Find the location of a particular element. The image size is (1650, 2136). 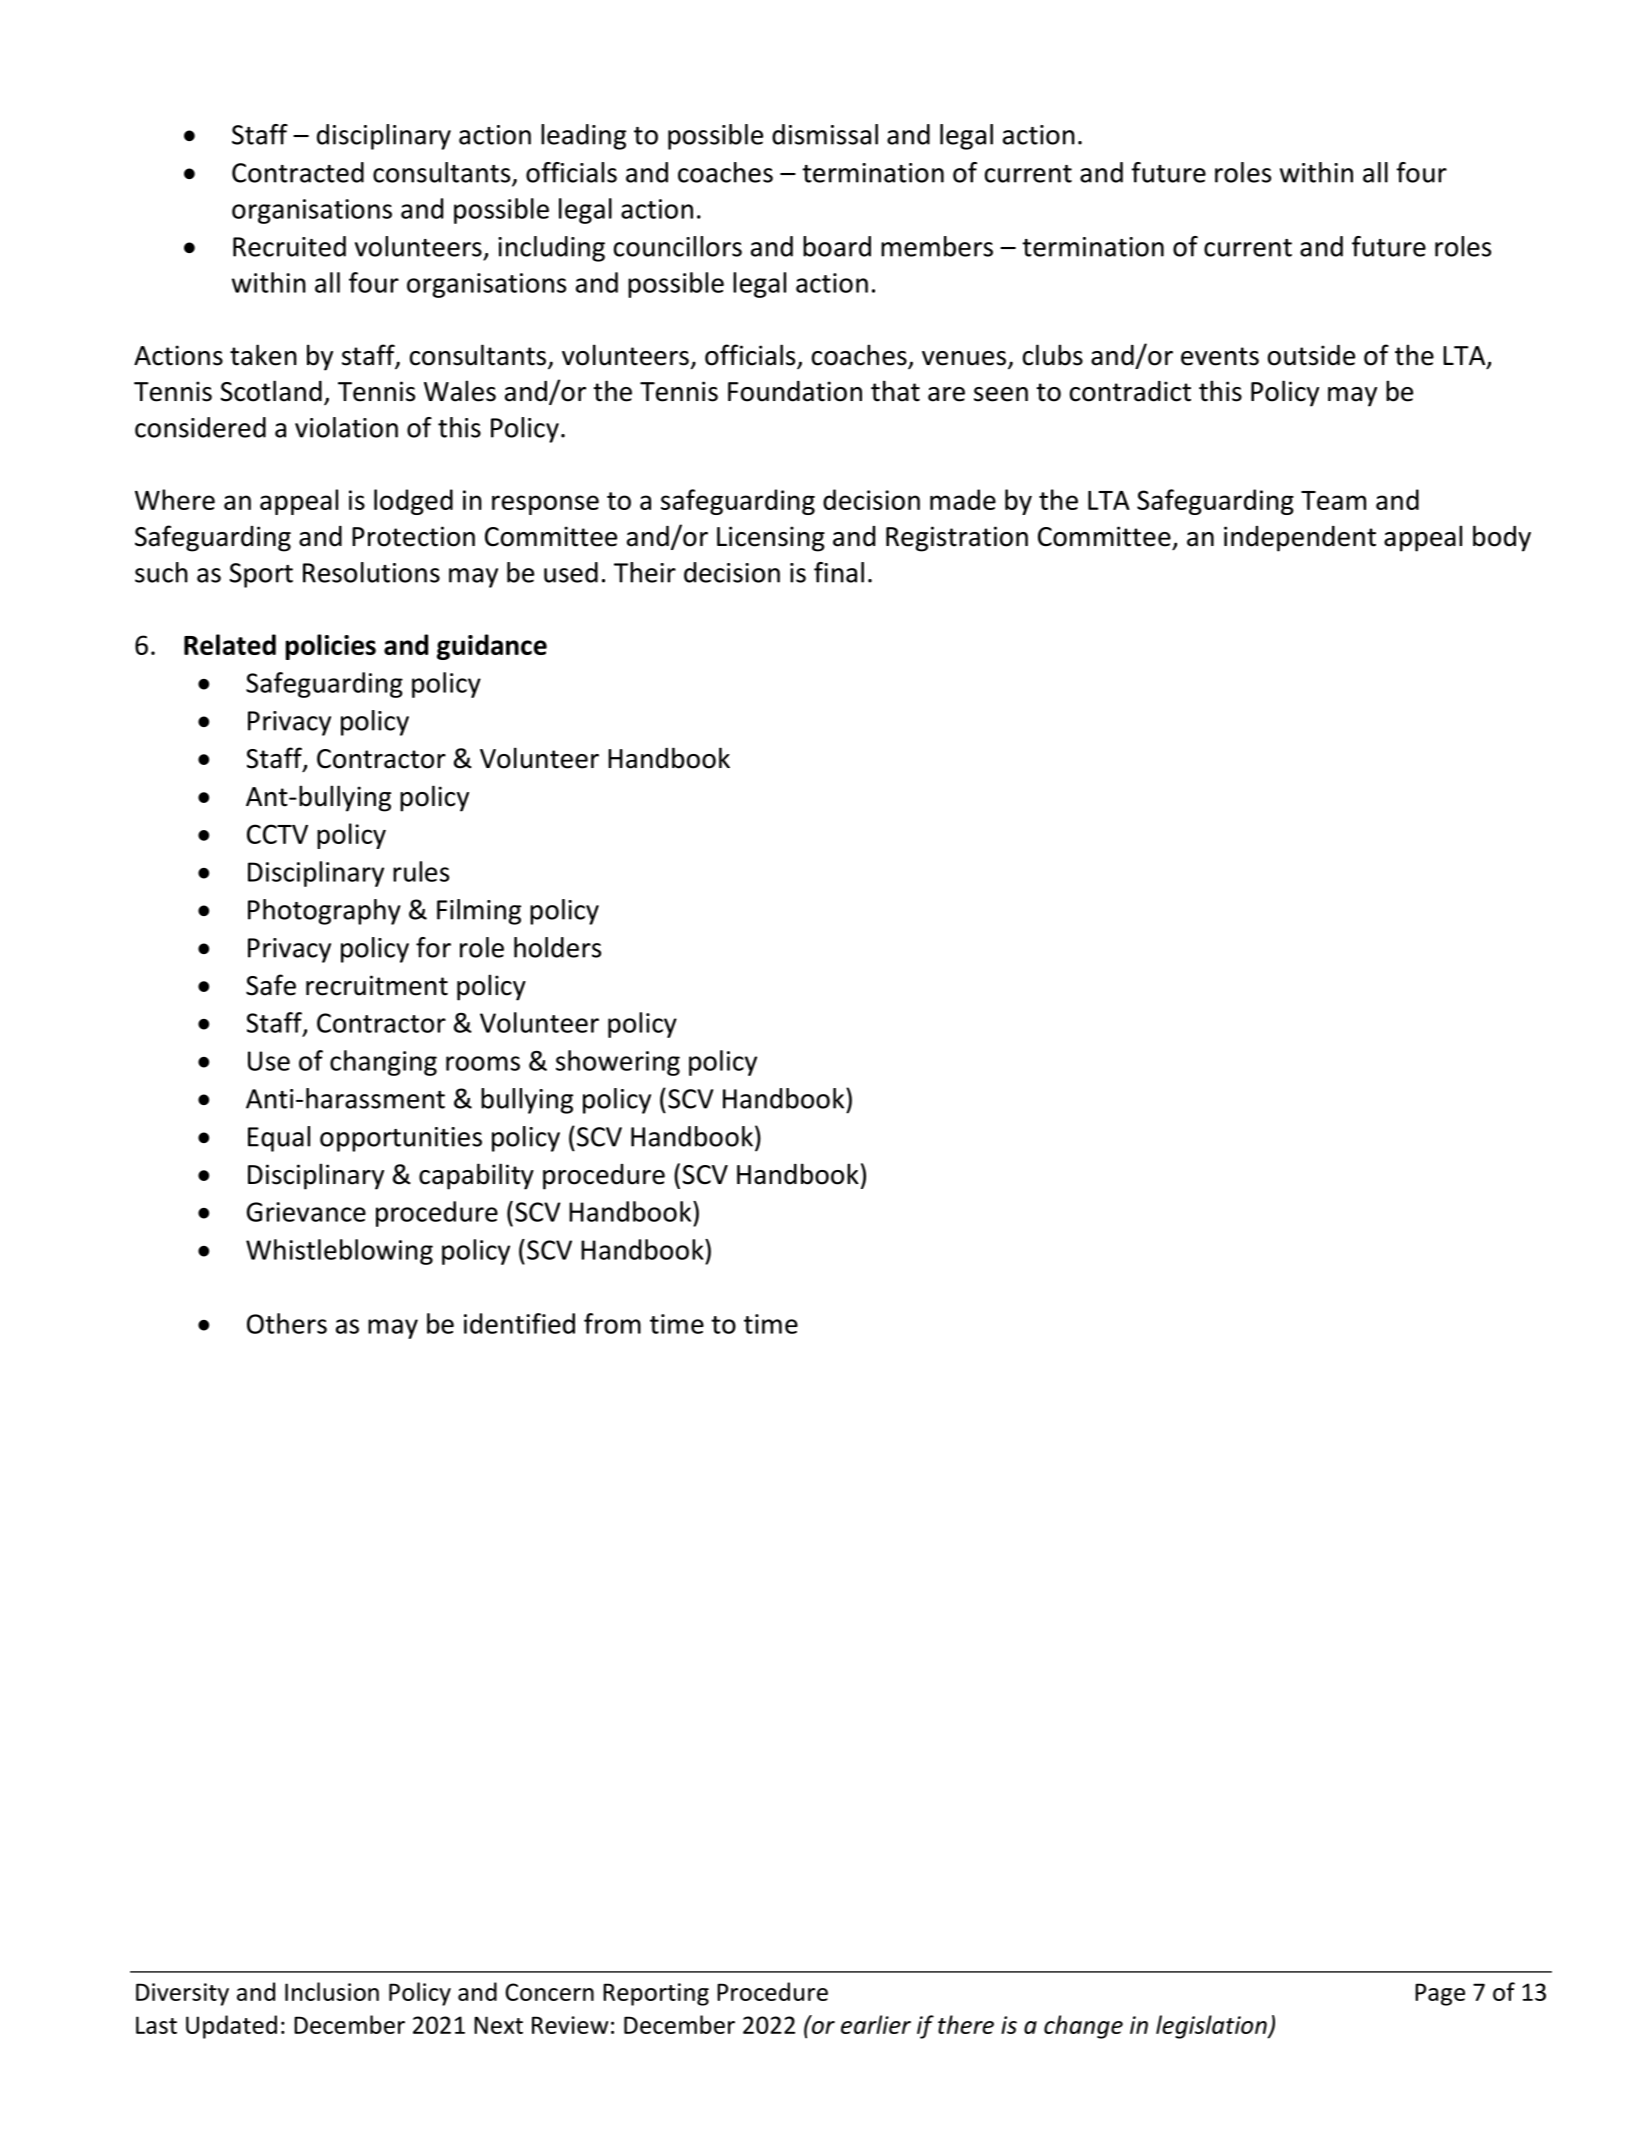

showering is located at coordinates (618, 1063).
